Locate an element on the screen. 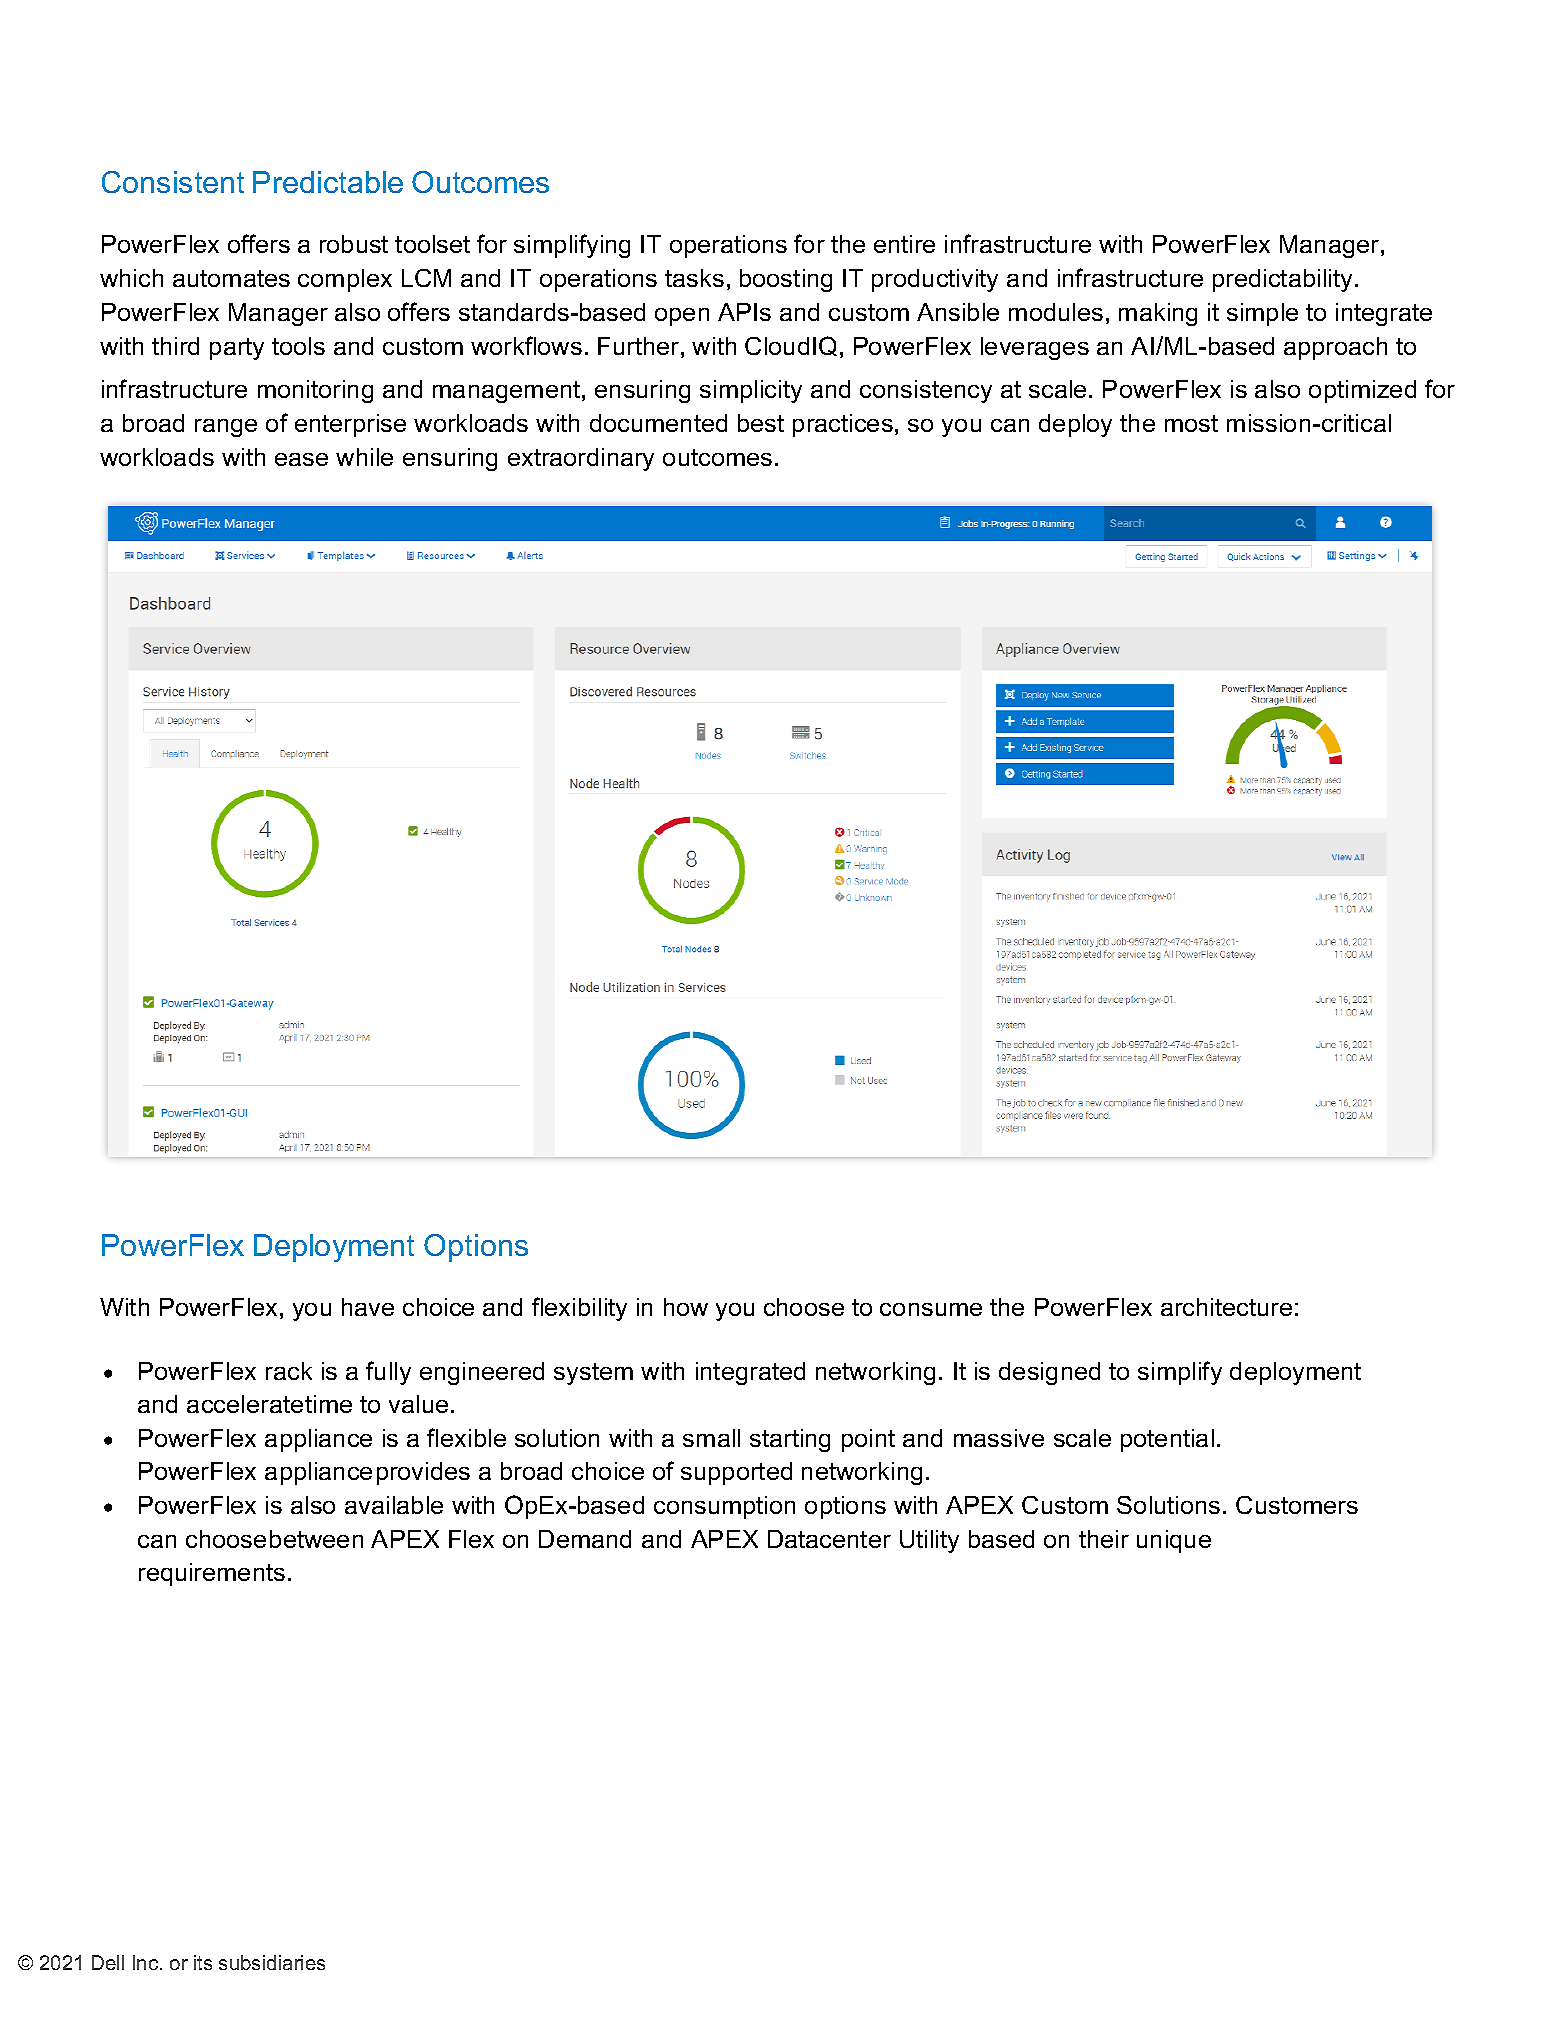  architecture is located at coordinates (1226, 1307).
